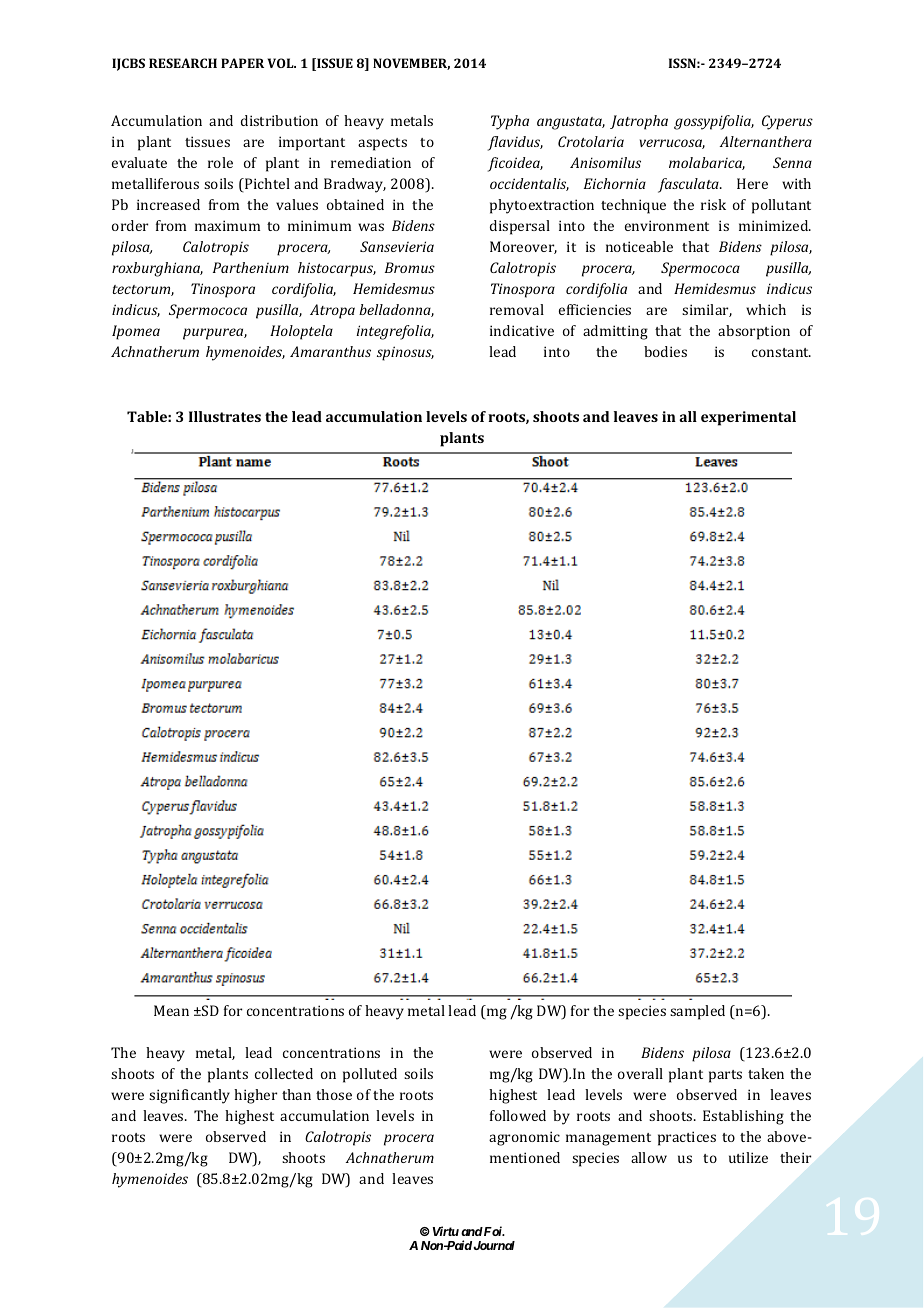 Image resolution: width=924 pixels, height=1308 pixels. Describe the element at coordinates (370, 1075) in the screenshot. I see `polluted` at that location.
